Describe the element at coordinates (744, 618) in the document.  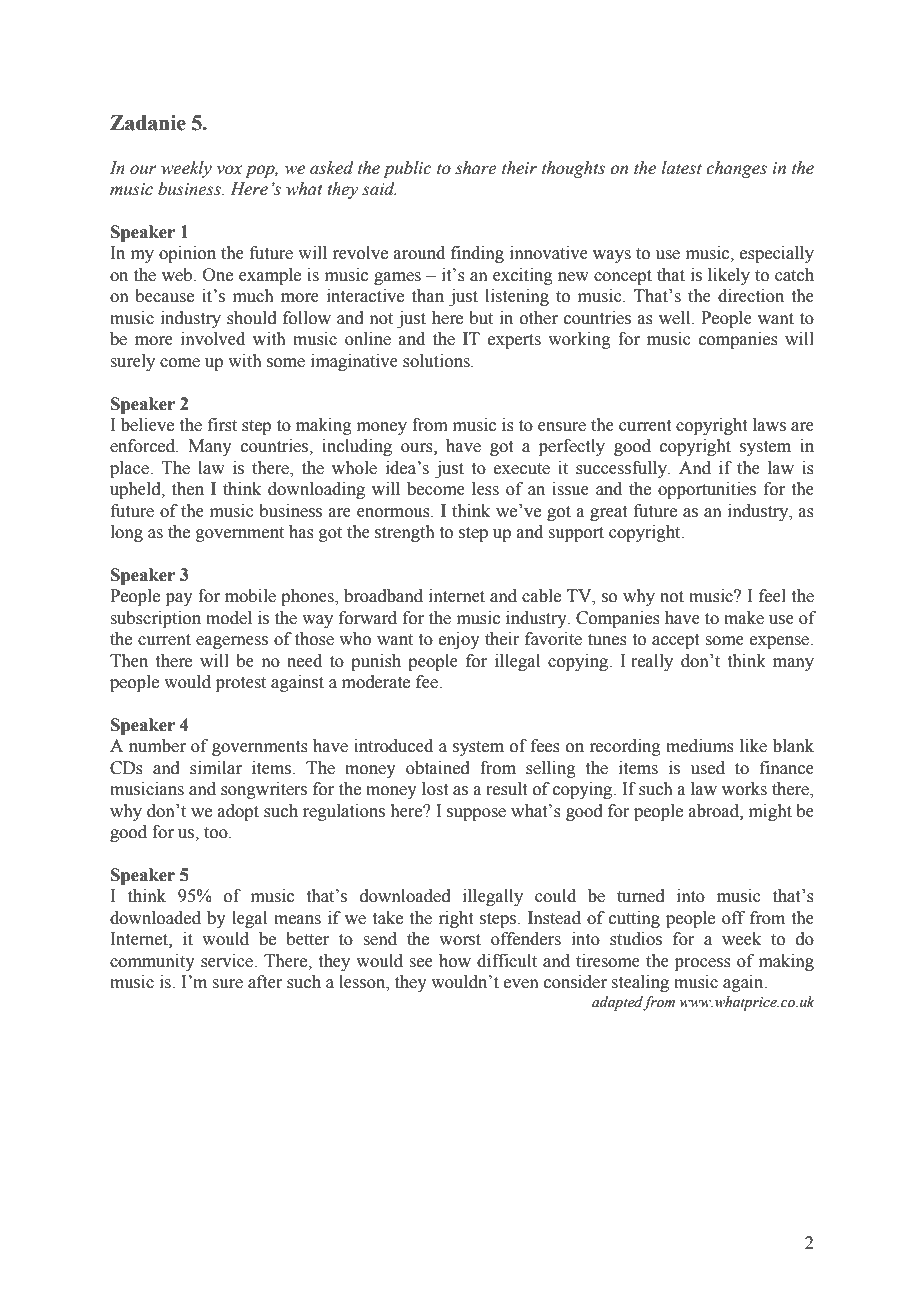
I see `make` at that location.
